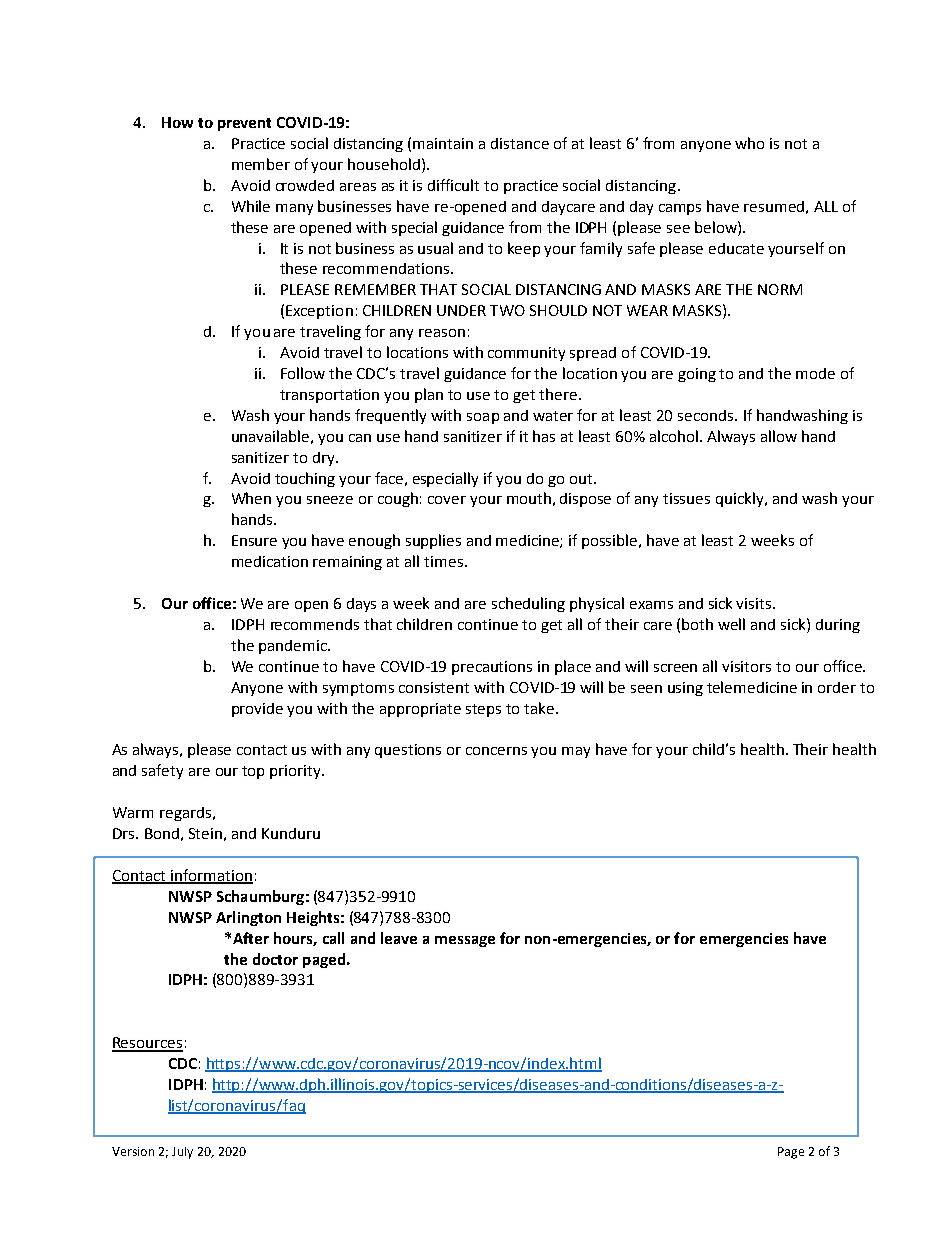  What do you see at coordinates (294, 647) in the screenshot?
I see `pandemic` at bounding box center [294, 647].
